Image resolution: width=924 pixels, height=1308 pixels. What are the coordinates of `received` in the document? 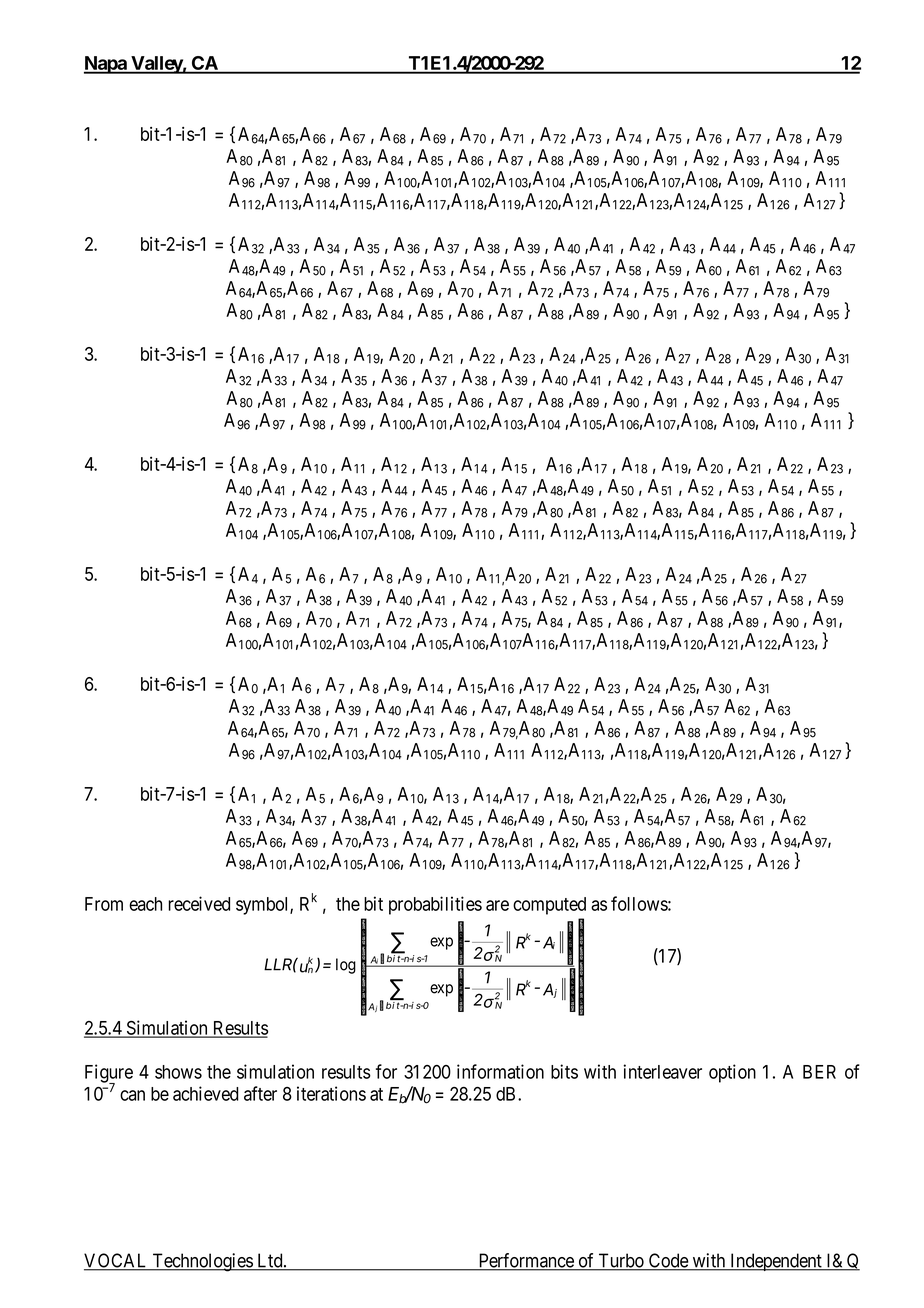 It's located at (199, 903).
